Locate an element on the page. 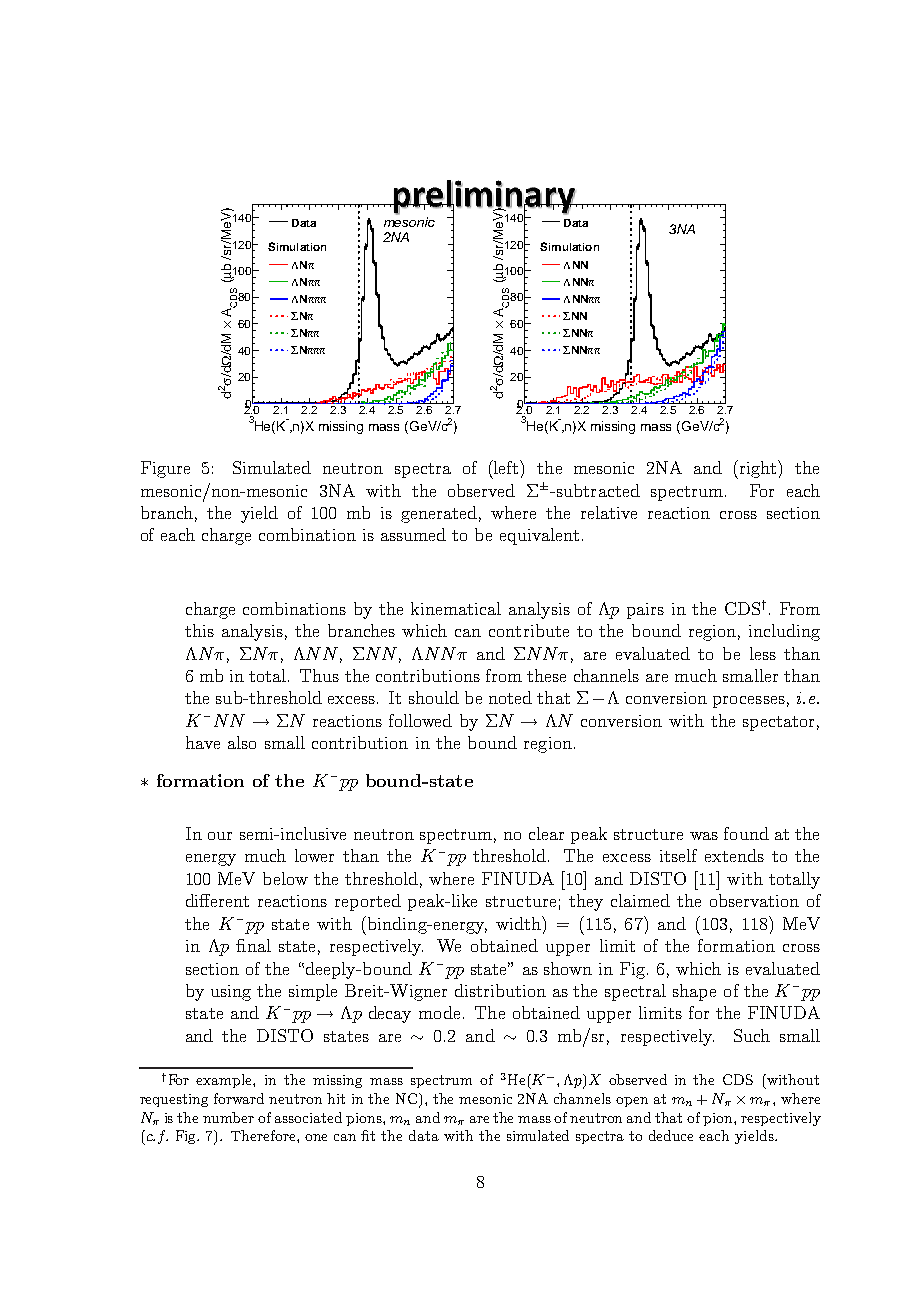 The image size is (924, 1308). hit is located at coordinates (336, 1098).
